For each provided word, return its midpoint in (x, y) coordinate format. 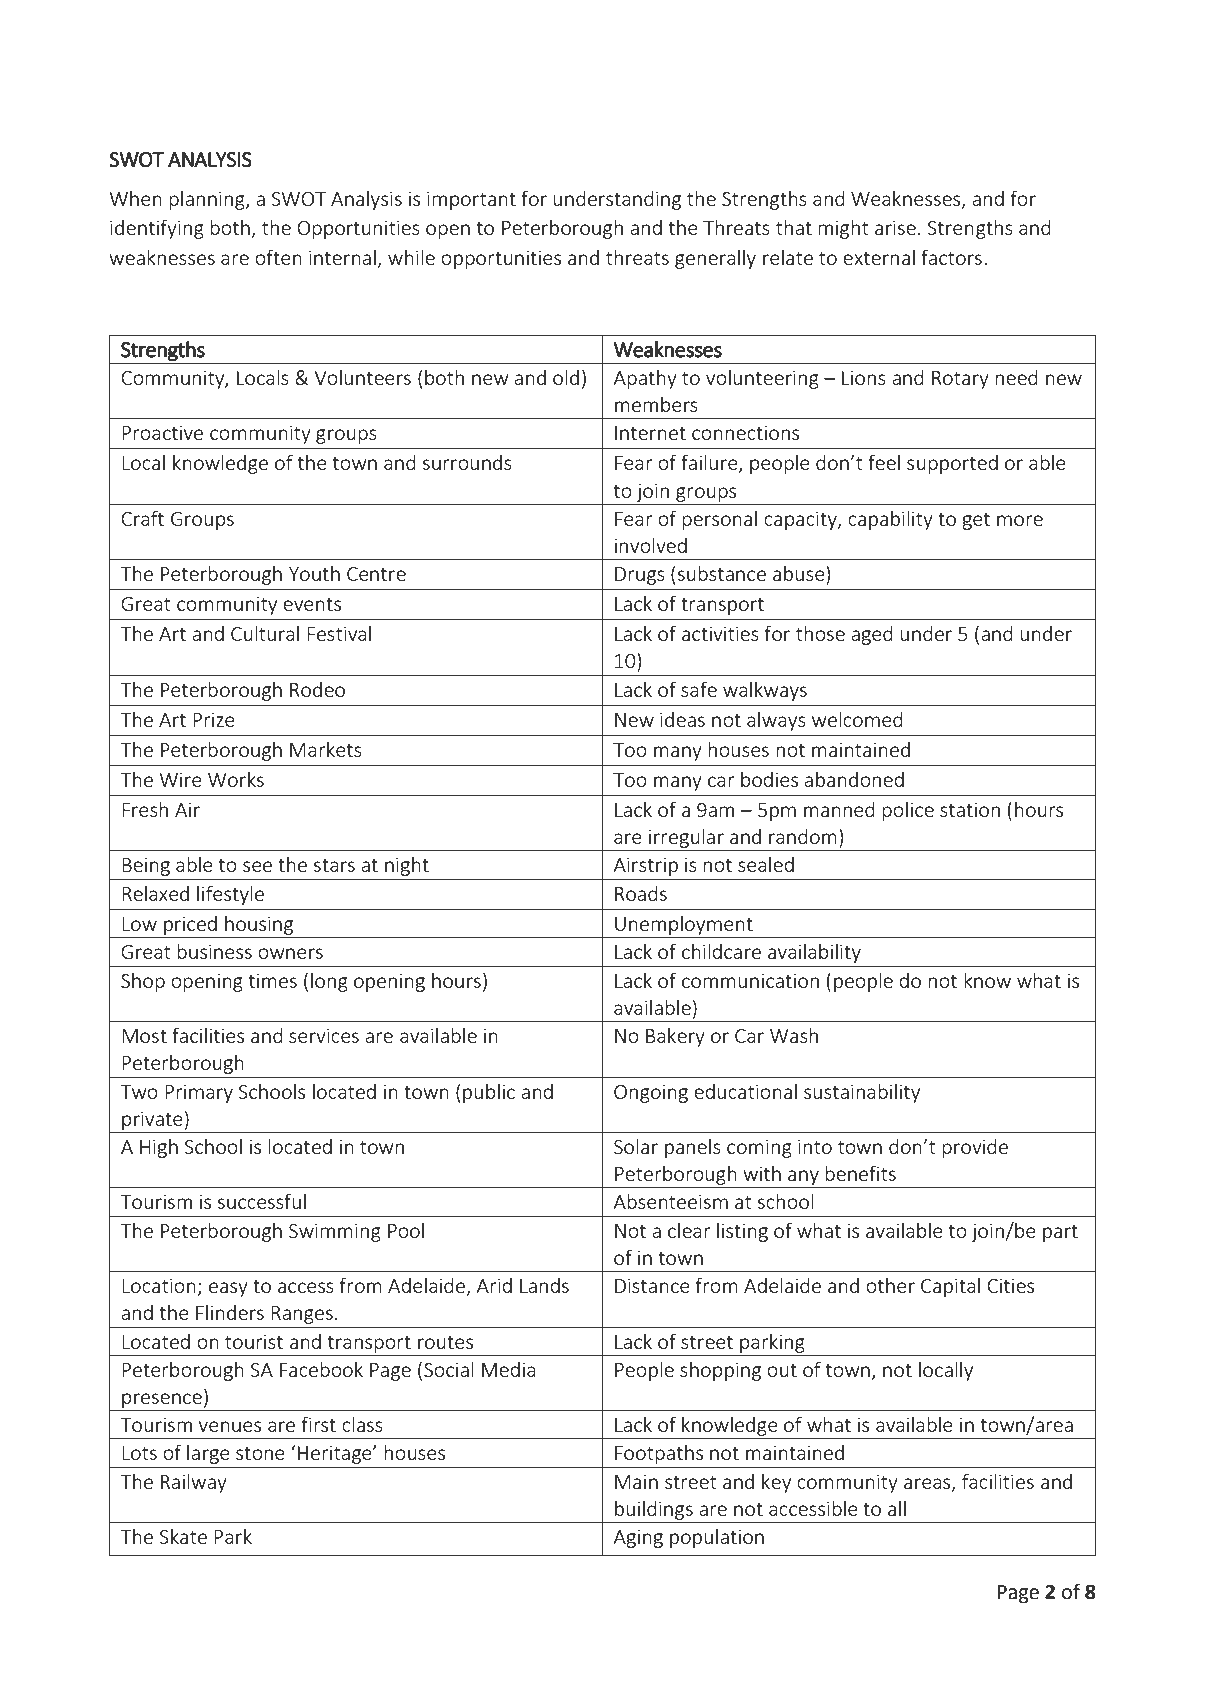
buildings (654, 1510)
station (970, 809)
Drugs (640, 576)
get (976, 521)
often (278, 257)
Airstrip (645, 866)
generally (715, 259)
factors (951, 257)
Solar (636, 1146)
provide (975, 1148)
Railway (194, 1483)
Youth (314, 573)
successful (262, 1201)
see (257, 866)
